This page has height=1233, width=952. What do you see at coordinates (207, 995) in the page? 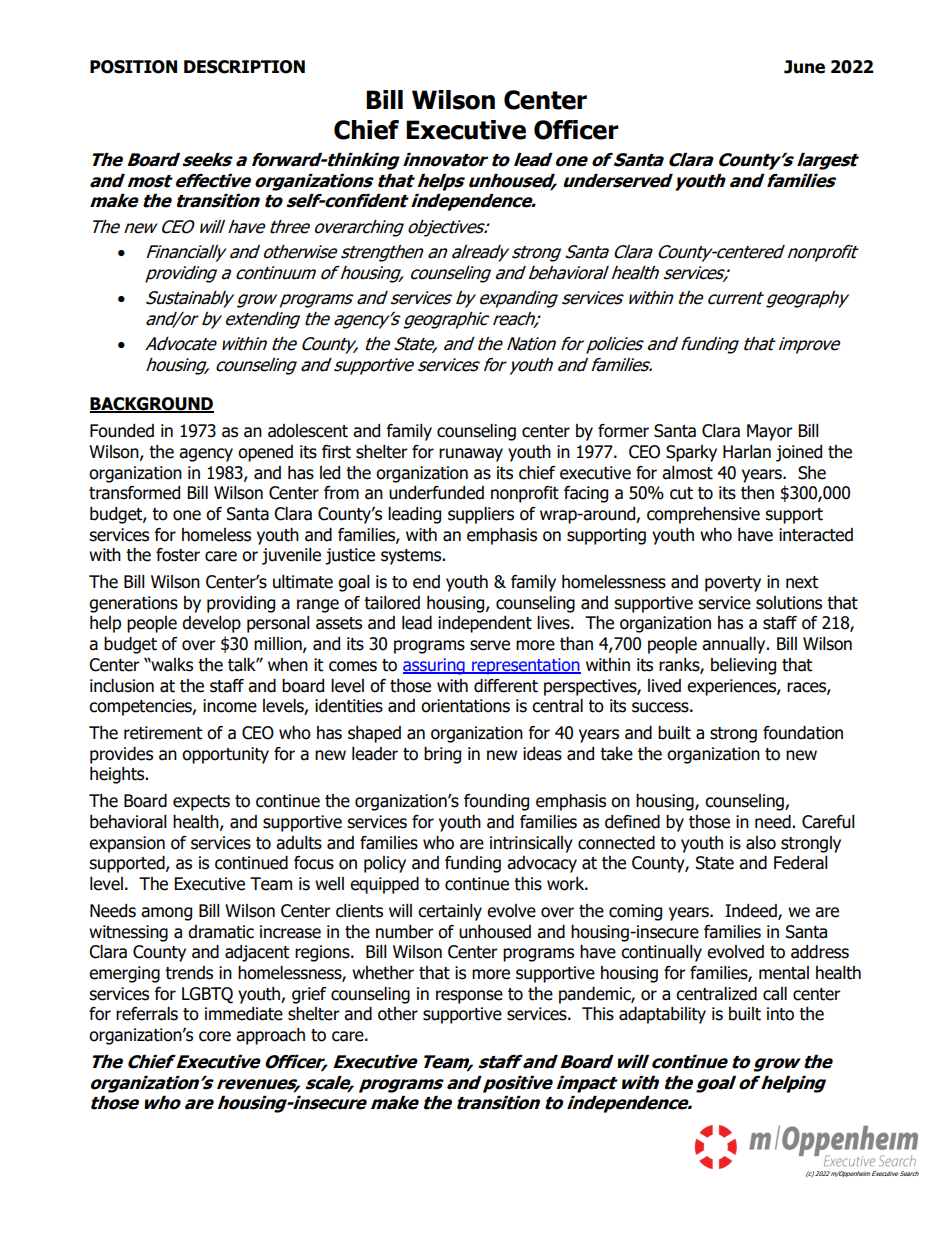
I see `LGBTQ` at bounding box center [207, 995].
